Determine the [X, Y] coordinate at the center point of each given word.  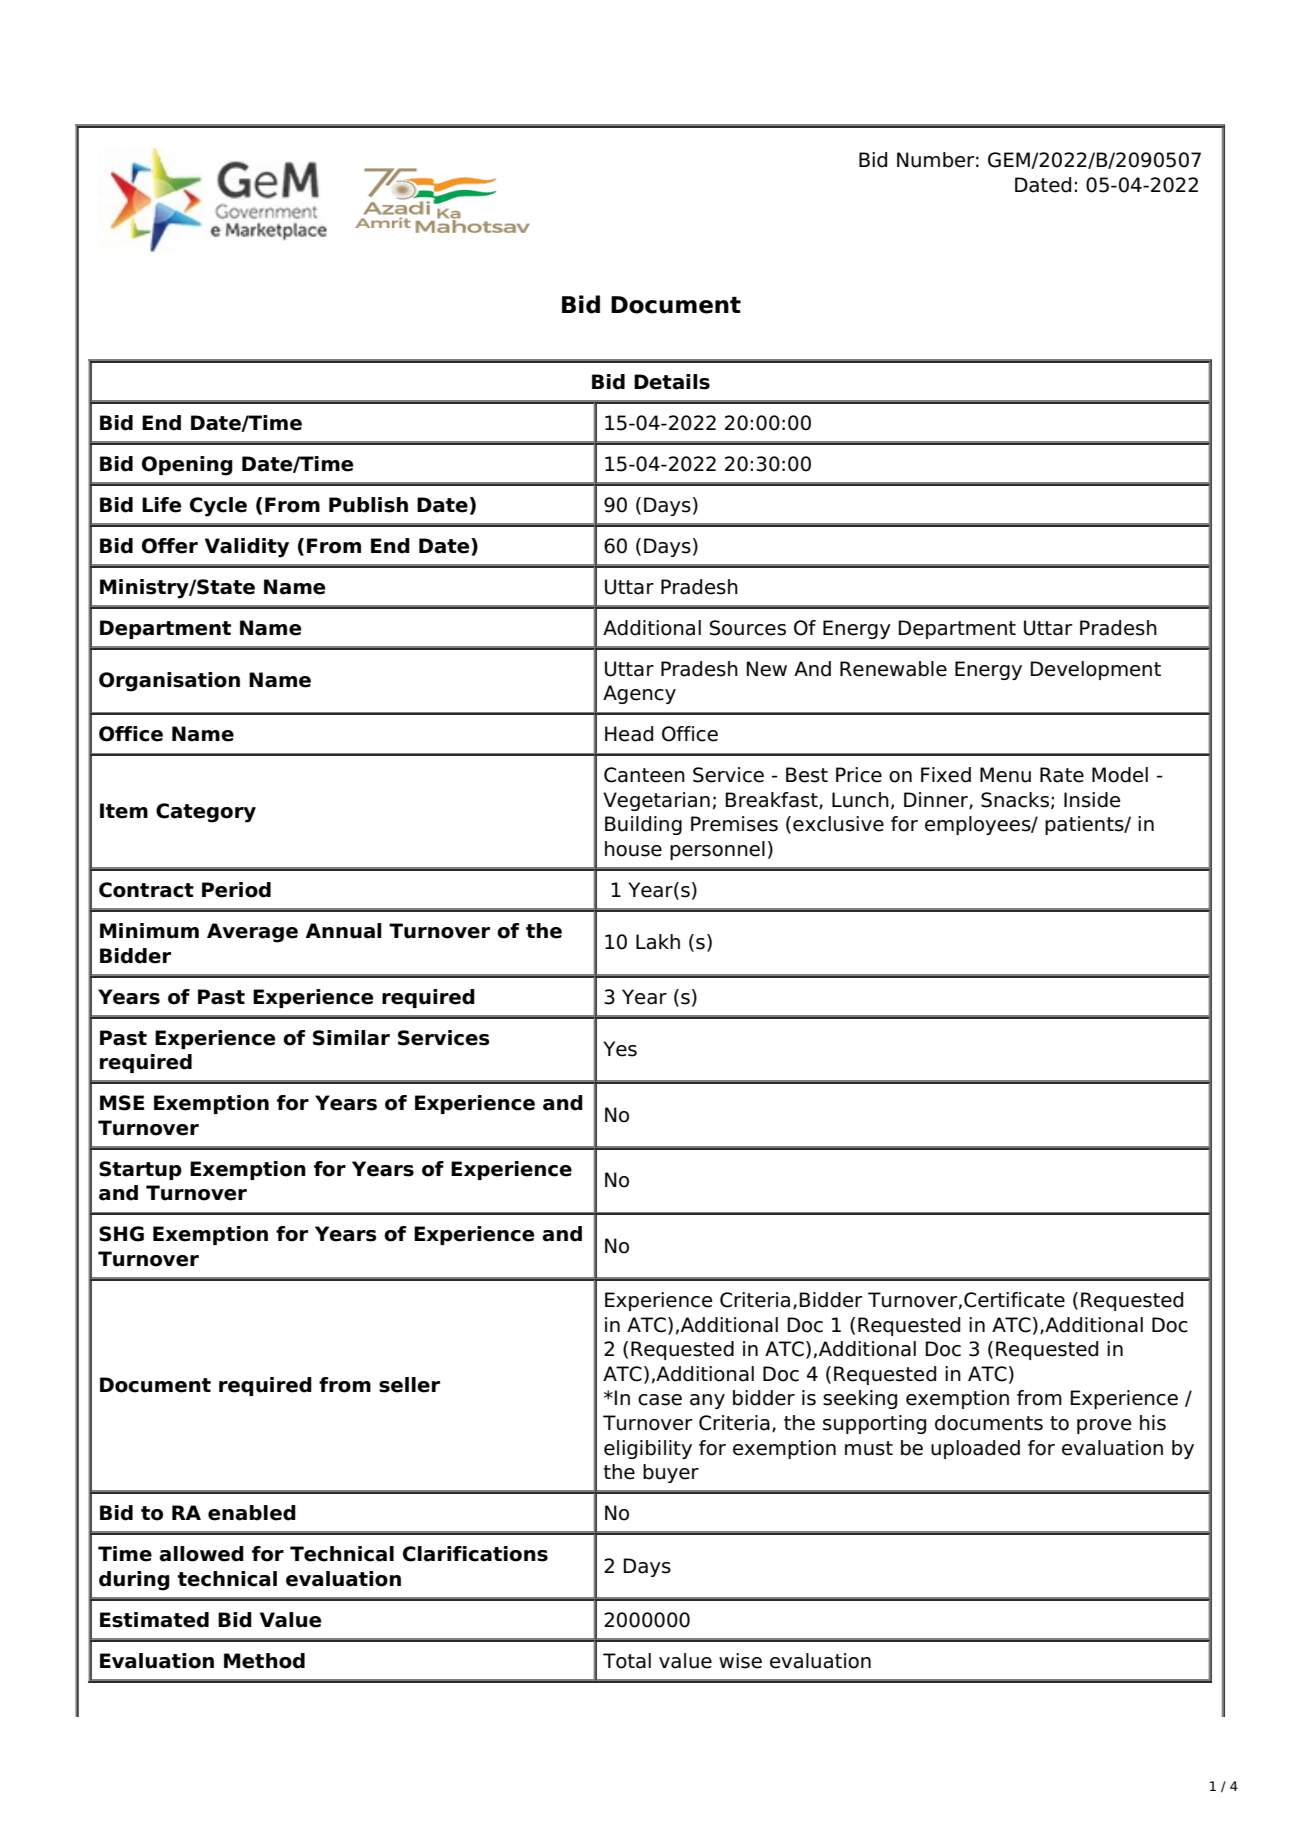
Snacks [1015, 800]
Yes [620, 1049]
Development [1096, 670]
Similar [351, 1038]
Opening [187, 466]
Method [264, 1661]
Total [627, 1661]
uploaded [975, 1449]
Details [672, 382]
